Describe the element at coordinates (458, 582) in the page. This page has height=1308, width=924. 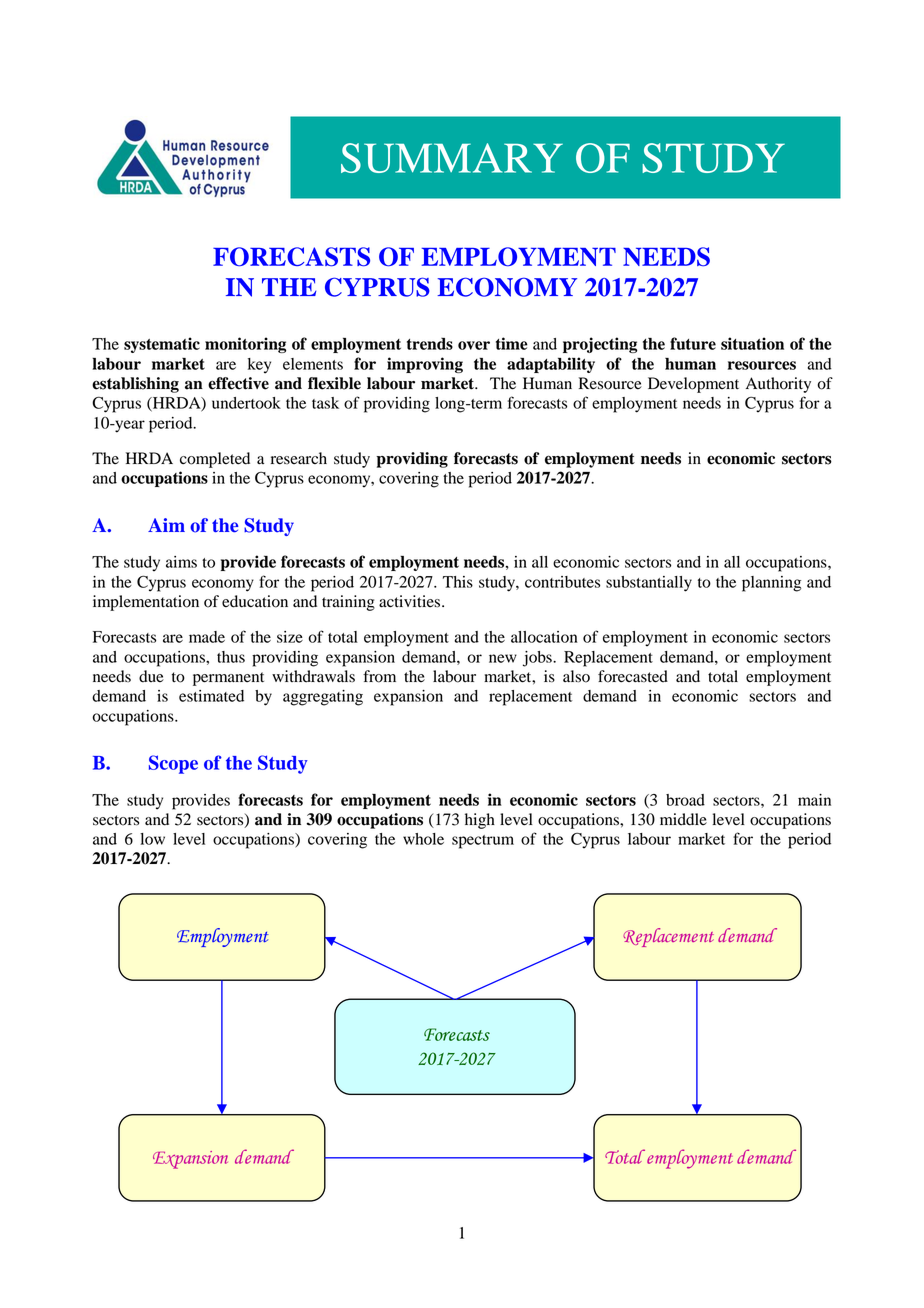
I see `This` at that location.
